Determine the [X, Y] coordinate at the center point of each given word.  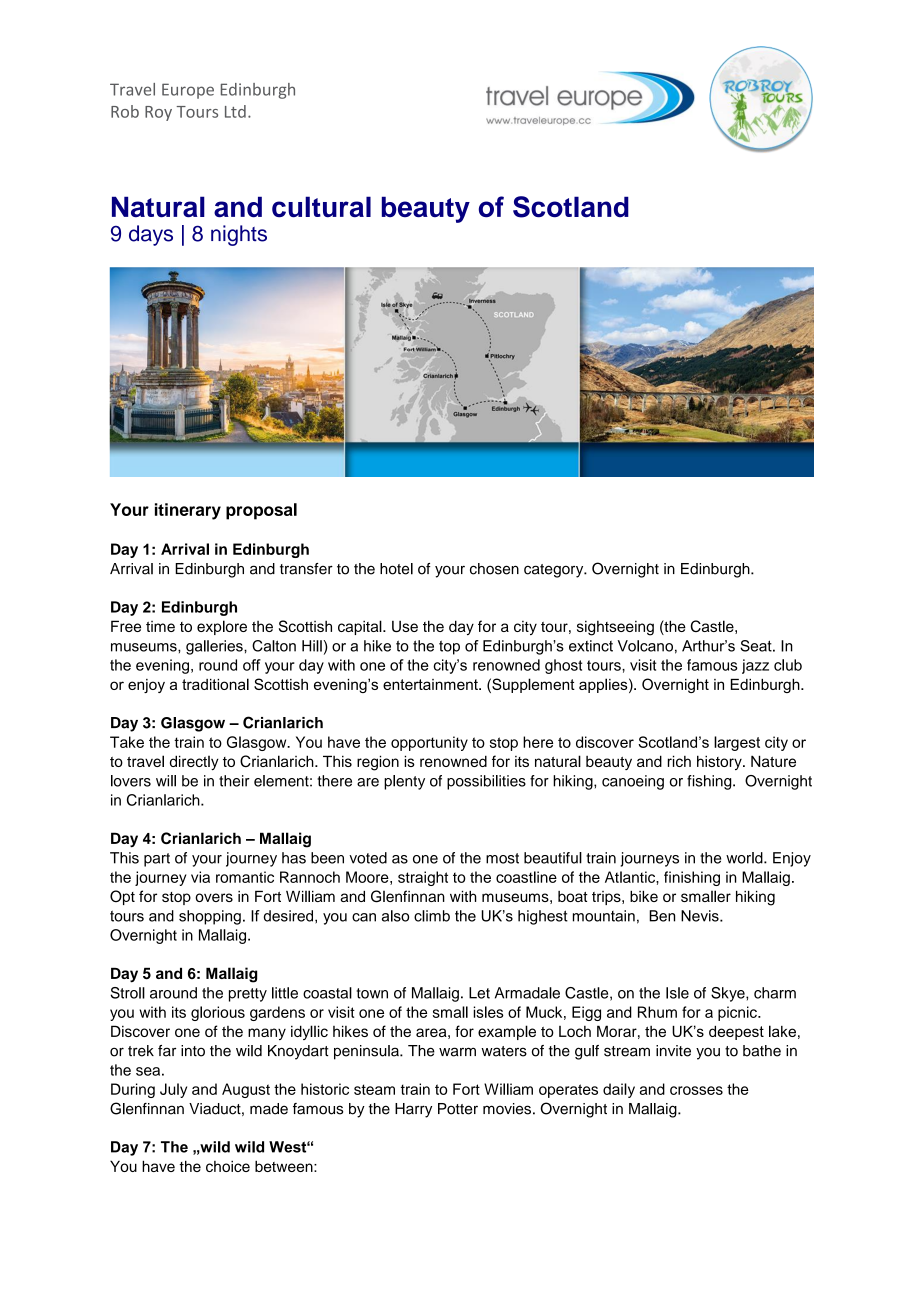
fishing [710, 782]
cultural [321, 207]
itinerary [188, 511]
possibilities [486, 782]
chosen [494, 569]
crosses [696, 1090]
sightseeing [615, 628]
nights [239, 235]
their [234, 781]
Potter [458, 1109]
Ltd [235, 111]
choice [228, 1166]
